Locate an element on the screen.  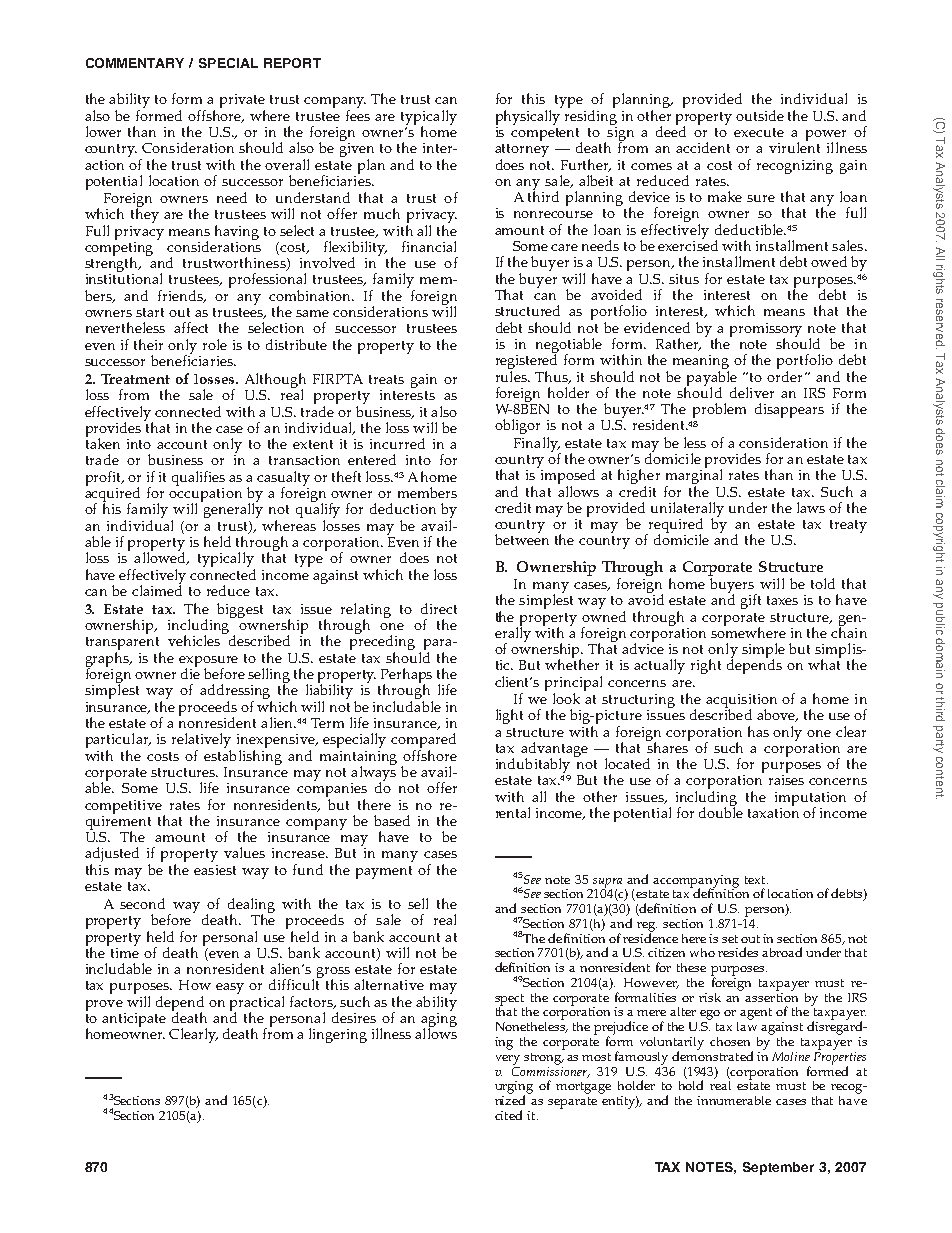
physically is located at coordinates (529, 116).
